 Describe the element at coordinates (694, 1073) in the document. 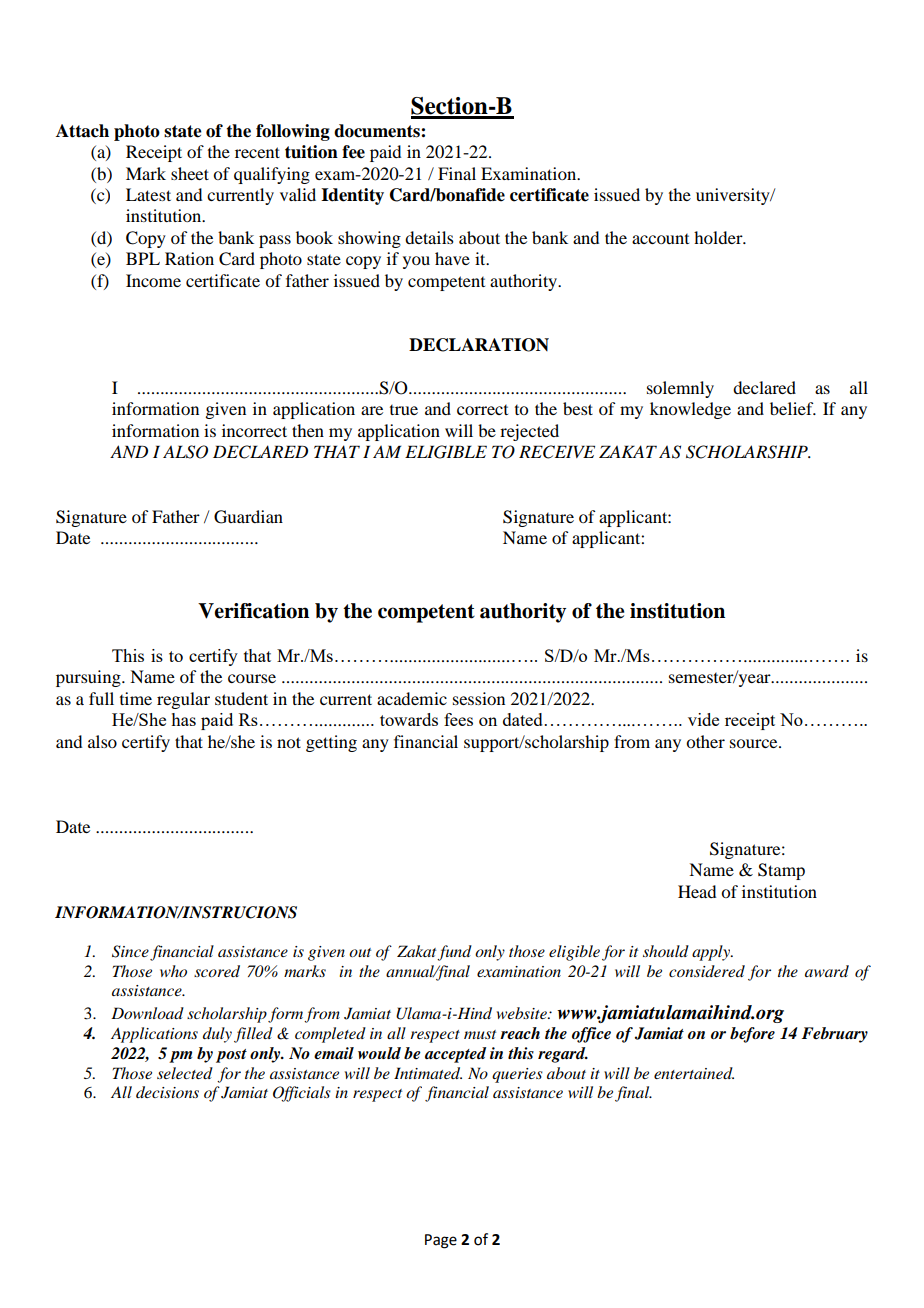

I see `entertained` at that location.
